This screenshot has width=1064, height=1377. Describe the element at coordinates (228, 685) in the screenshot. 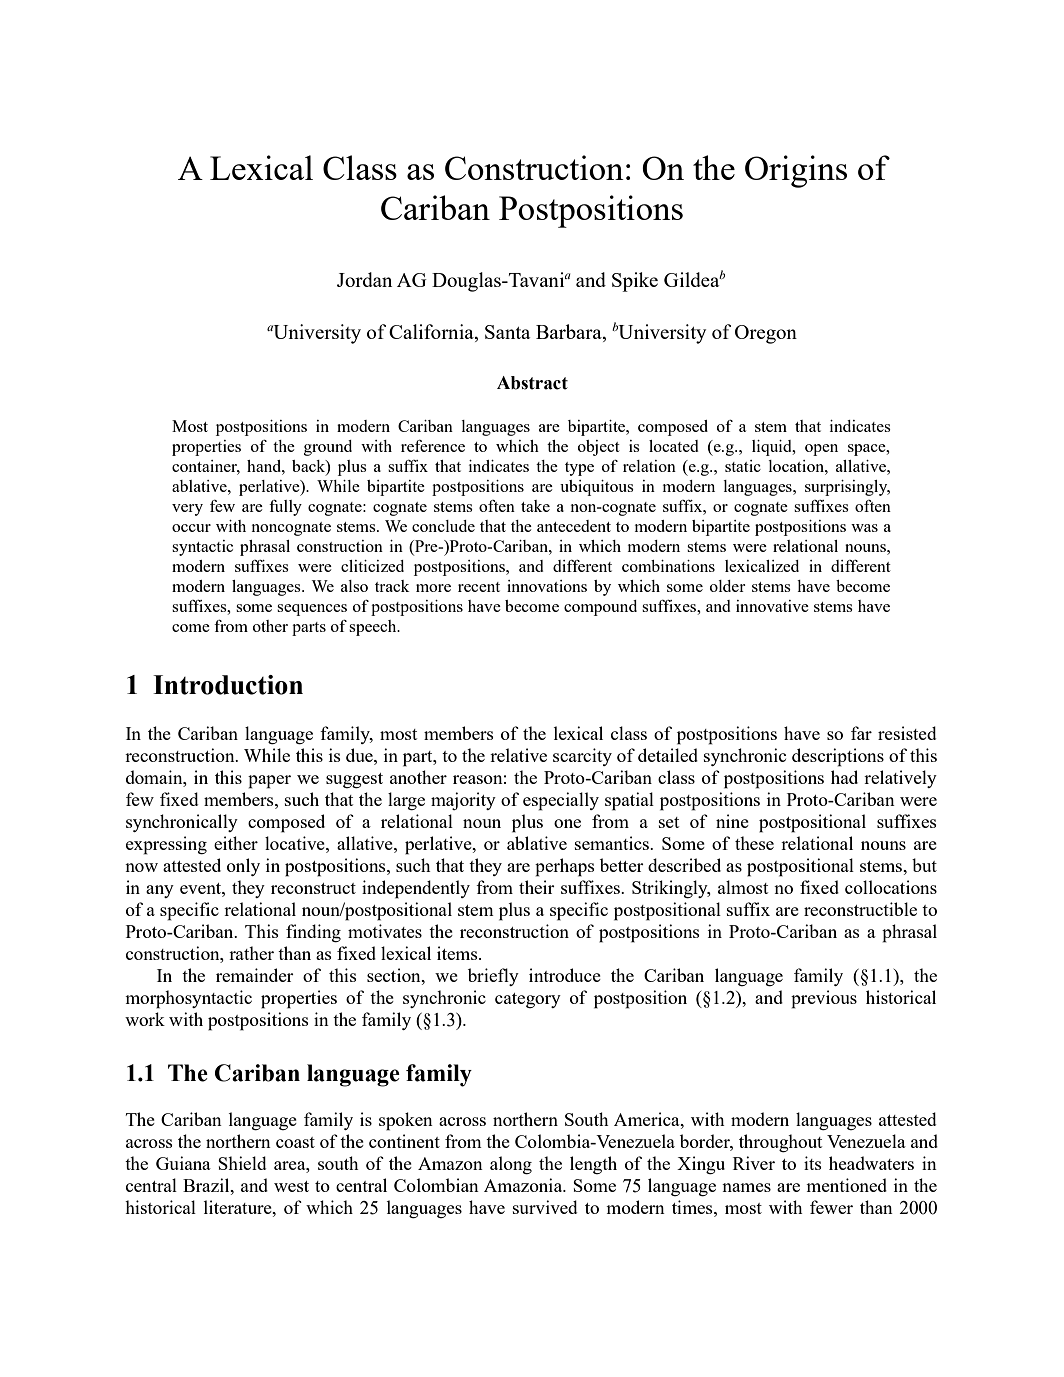

I see `Introduction` at that location.
